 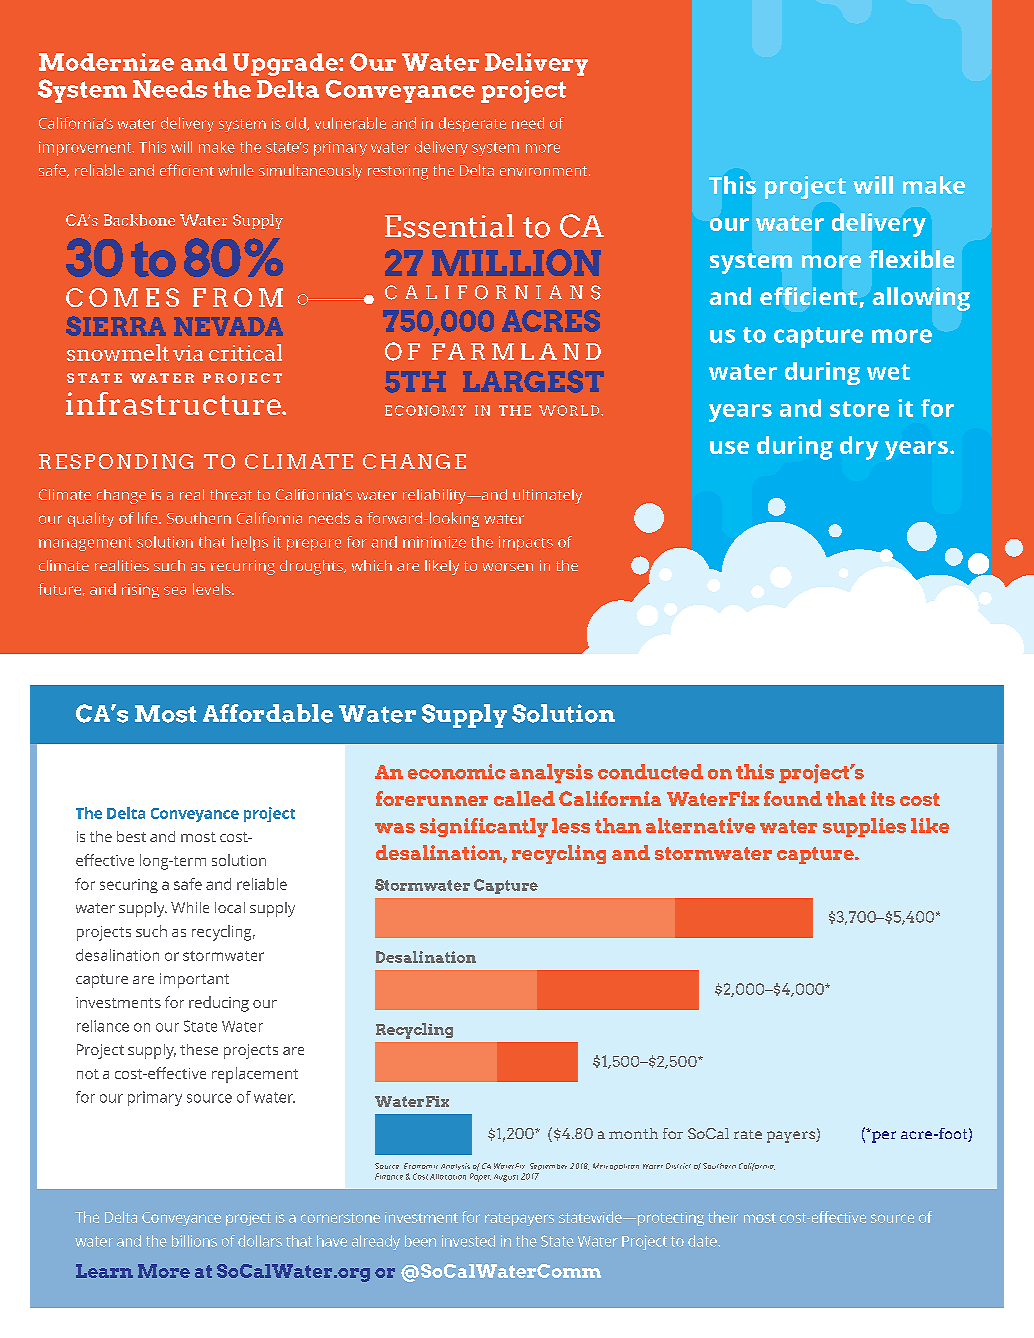 I want to click on supplies, so click(x=864, y=827).
